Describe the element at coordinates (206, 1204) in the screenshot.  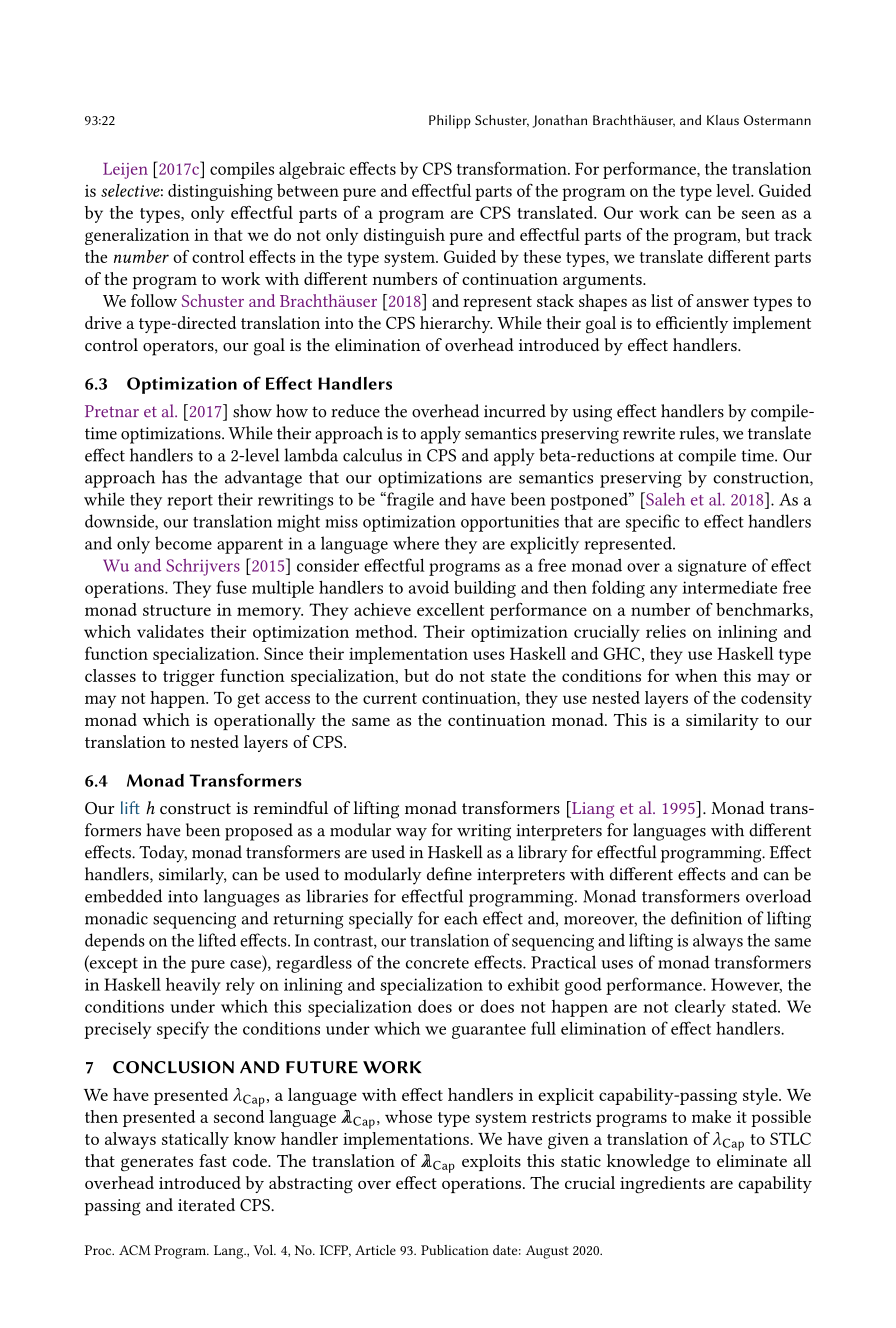
I see `iterated` at that location.
